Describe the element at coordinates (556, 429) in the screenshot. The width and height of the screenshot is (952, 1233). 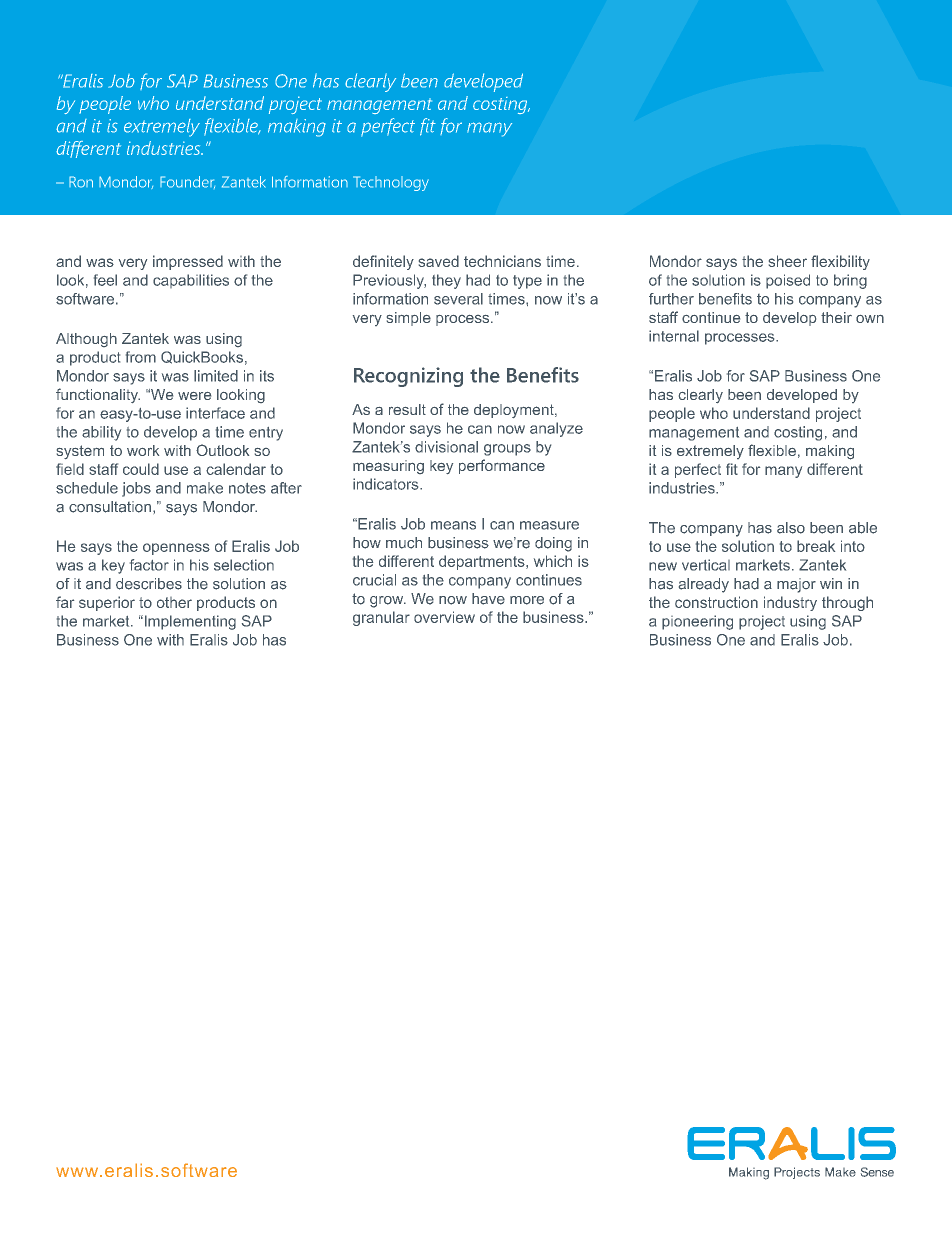
I see `analyze` at that location.
